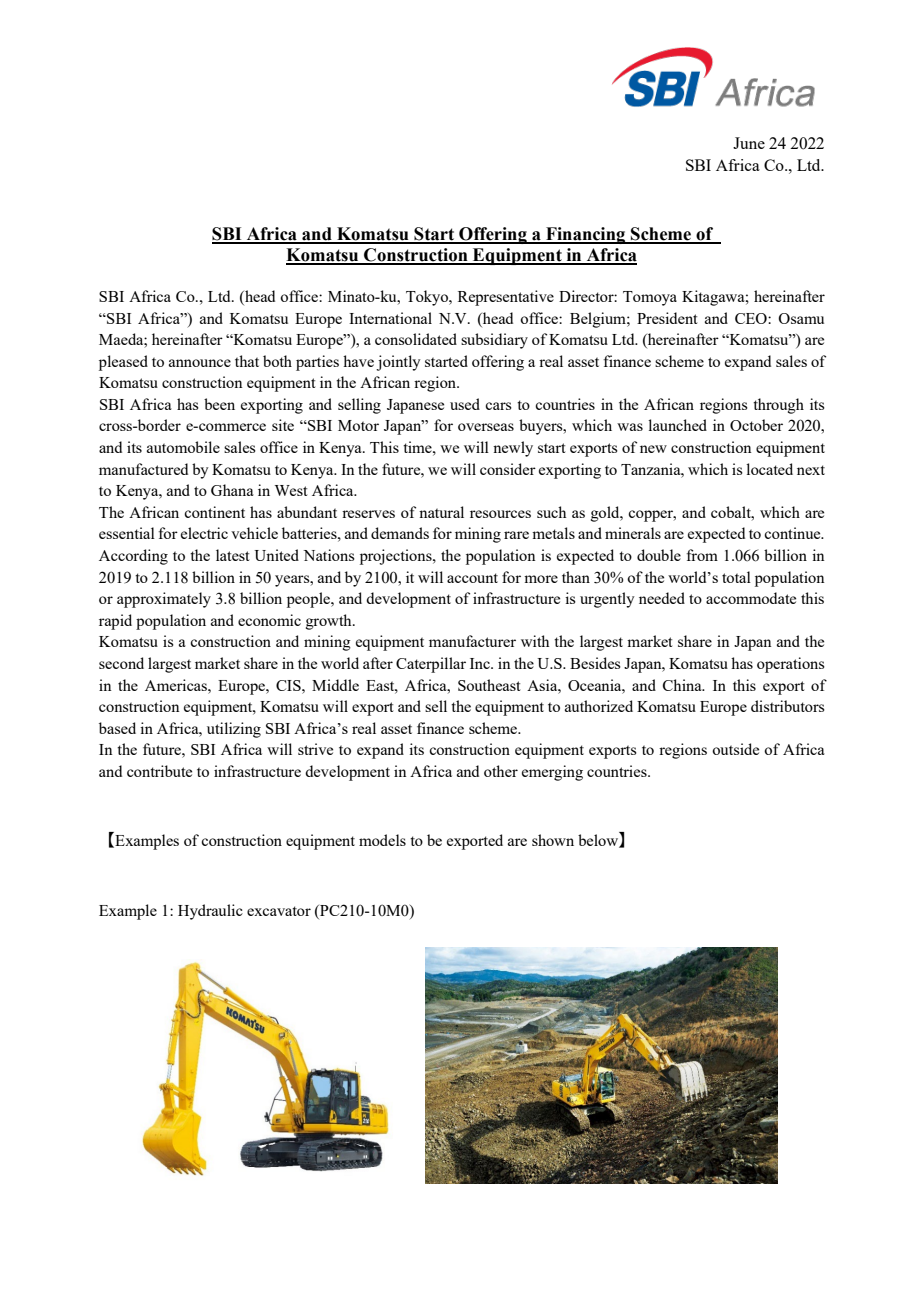 The height and width of the image is (1309, 924). What do you see at coordinates (382, 840) in the image?
I see `models` at bounding box center [382, 840].
